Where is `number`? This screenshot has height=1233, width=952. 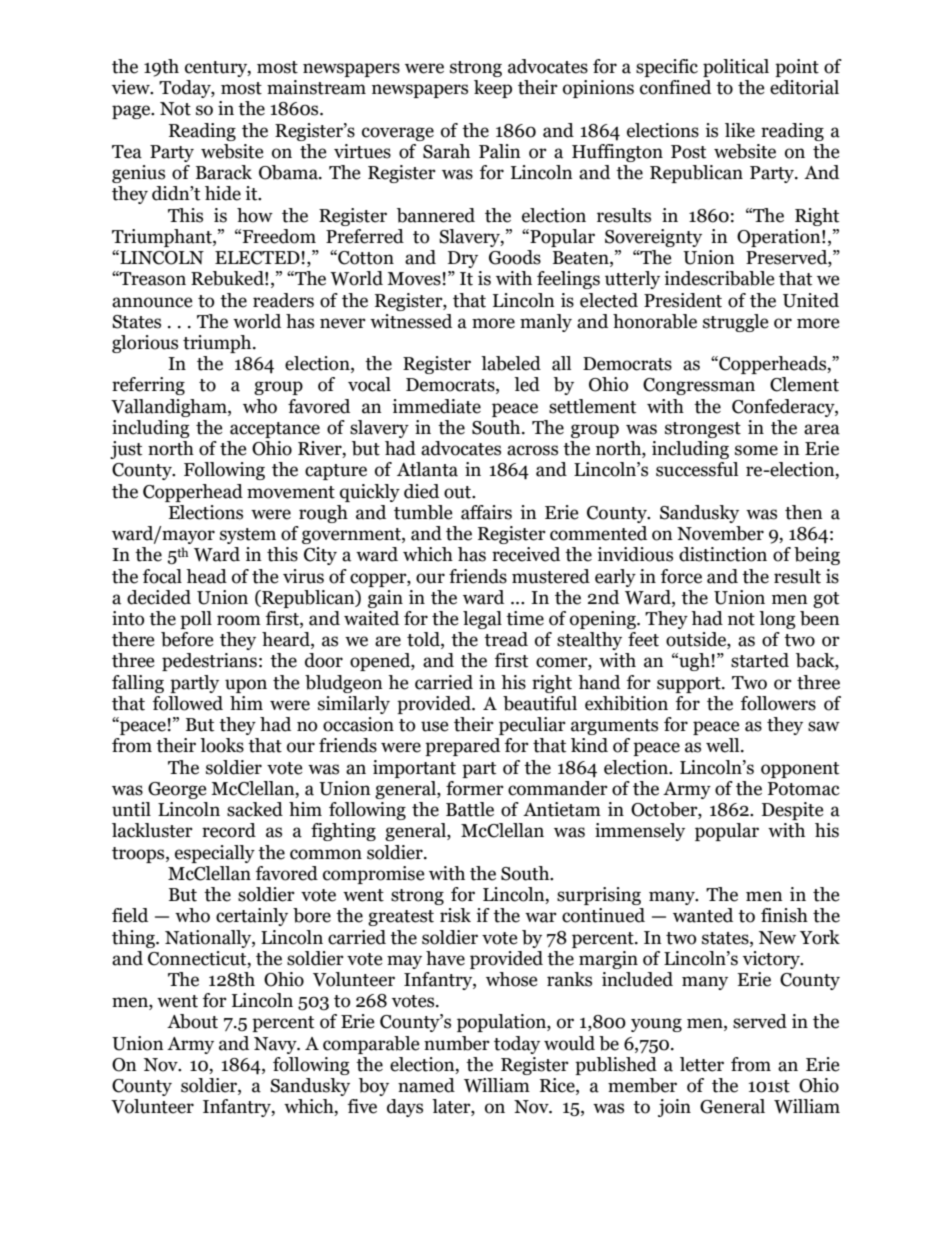
number is located at coordinates (457, 1043).
